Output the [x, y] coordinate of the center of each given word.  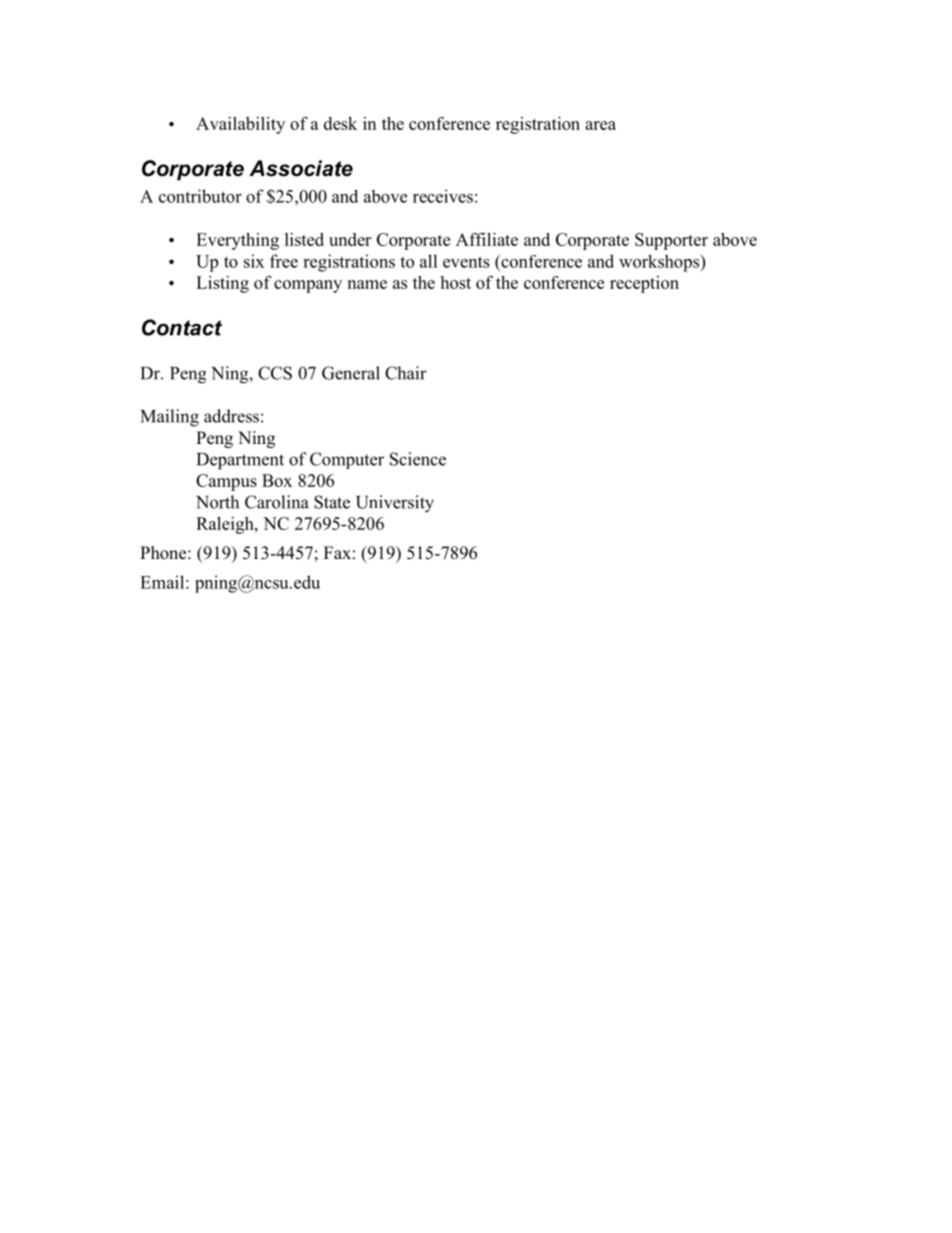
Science [418, 459]
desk [340, 123]
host [455, 282]
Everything [237, 241]
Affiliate [487, 239]
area [600, 125]
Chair [406, 373]
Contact [182, 327]
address [231, 416]
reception [644, 284]
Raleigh [226, 525]
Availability [240, 125]
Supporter [671, 241]
